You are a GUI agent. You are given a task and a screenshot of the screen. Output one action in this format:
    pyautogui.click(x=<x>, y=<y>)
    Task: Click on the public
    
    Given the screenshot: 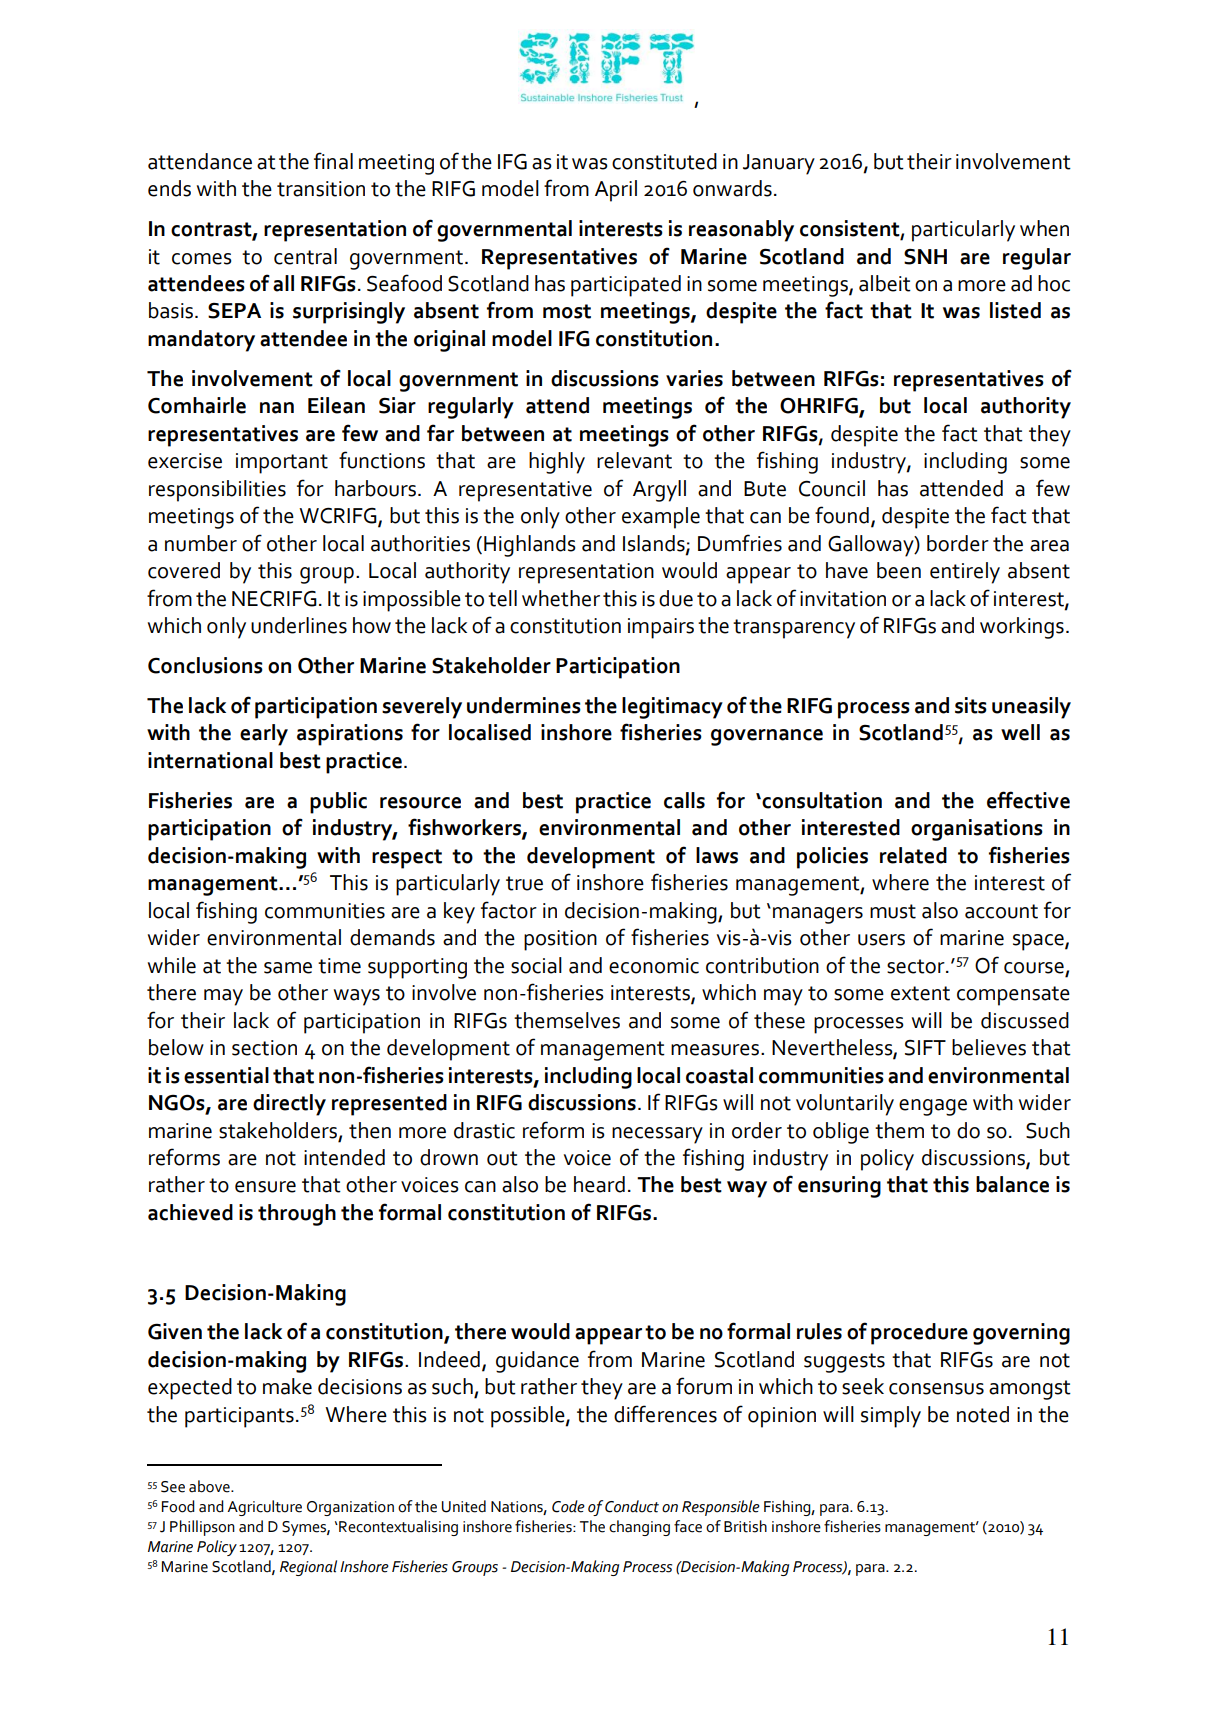 What is the action you would take?
    pyautogui.click(x=338, y=803)
